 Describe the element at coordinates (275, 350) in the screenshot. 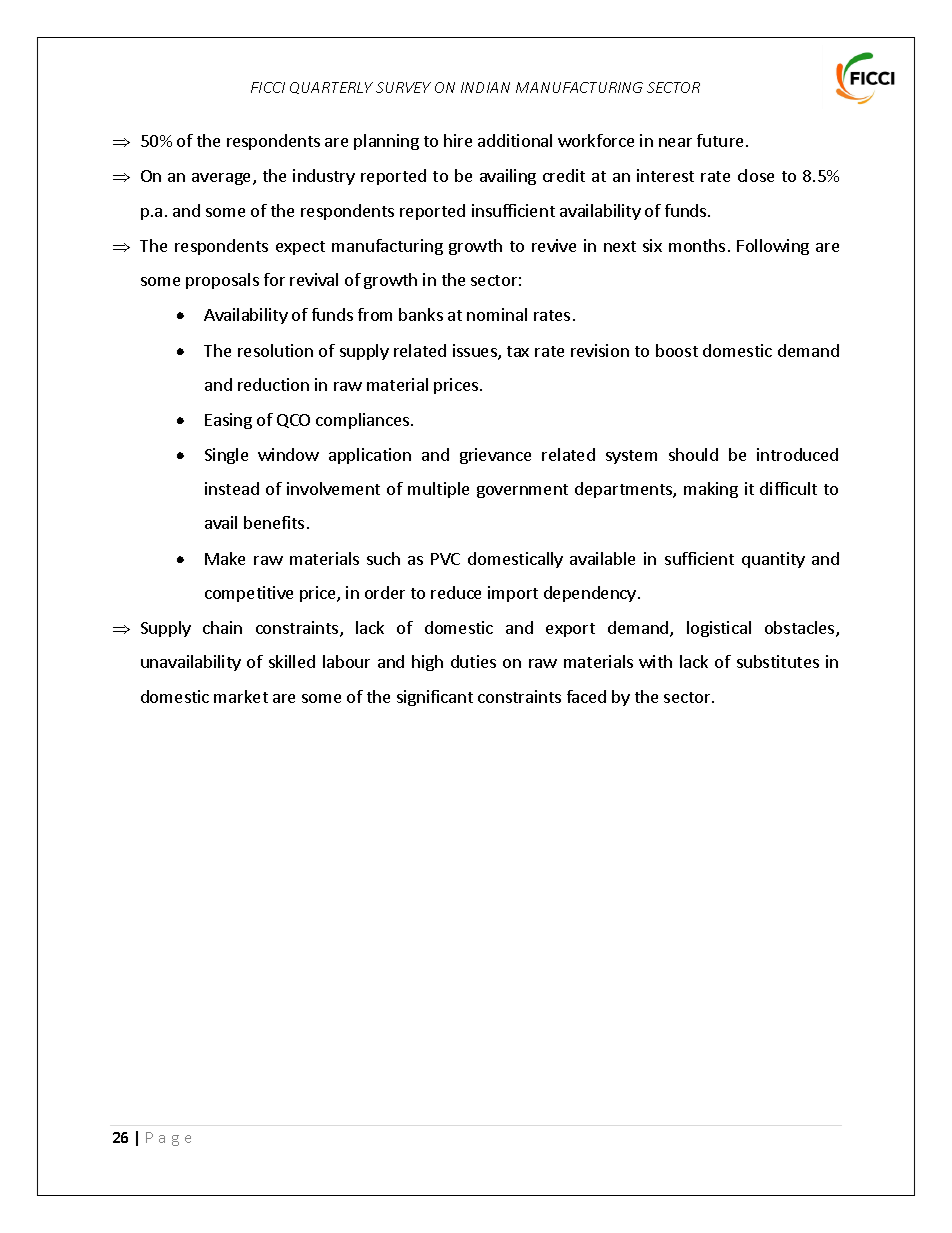

I see `resolution` at that location.
